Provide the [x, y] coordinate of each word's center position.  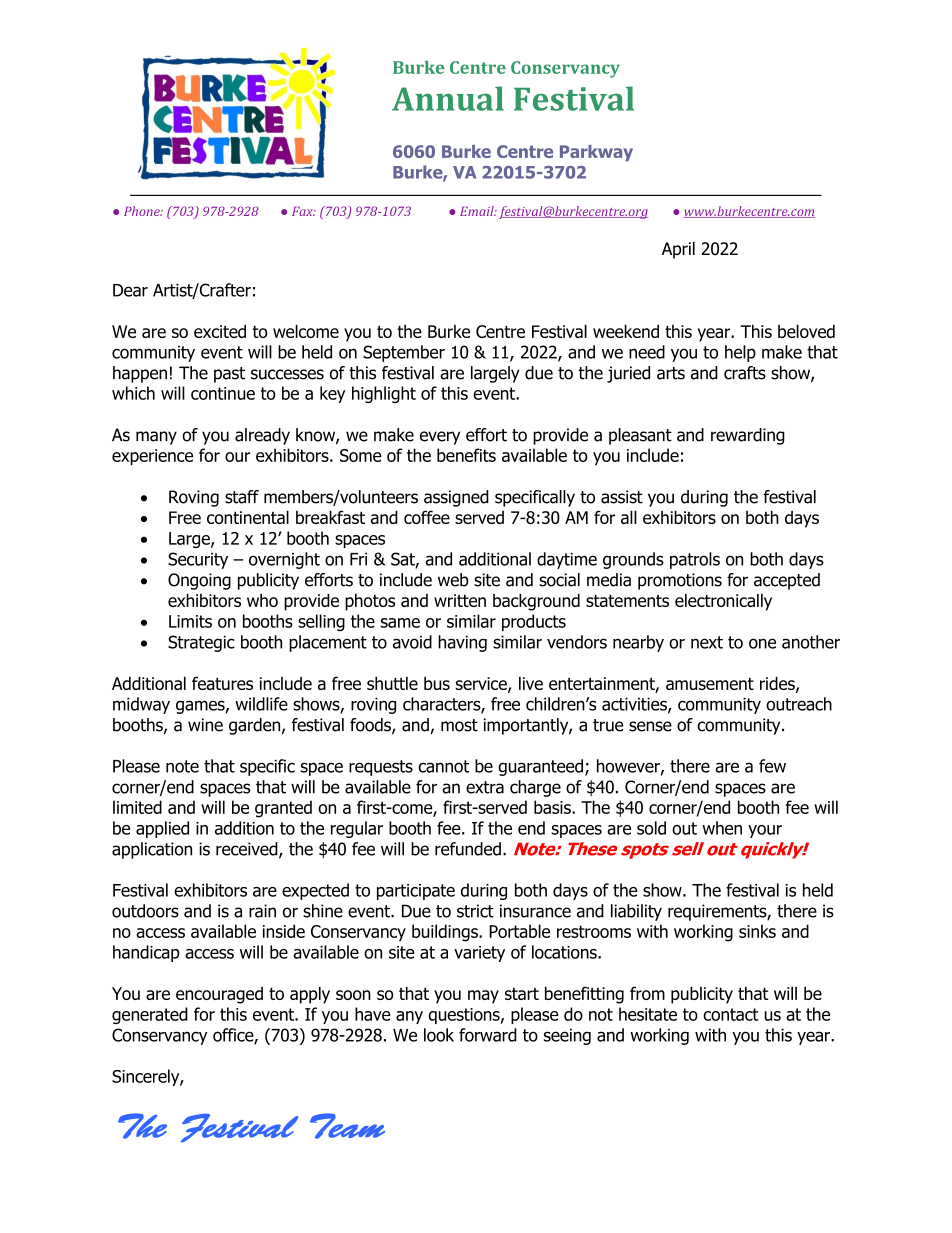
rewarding [748, 436]
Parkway [596, 153]
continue [223, 393]
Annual [448, 98]
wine [205, 725]
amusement [710, 683]
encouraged [219, 995]
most [459, 725]
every [440, 438]
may [483, 997]
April [678, 250]
